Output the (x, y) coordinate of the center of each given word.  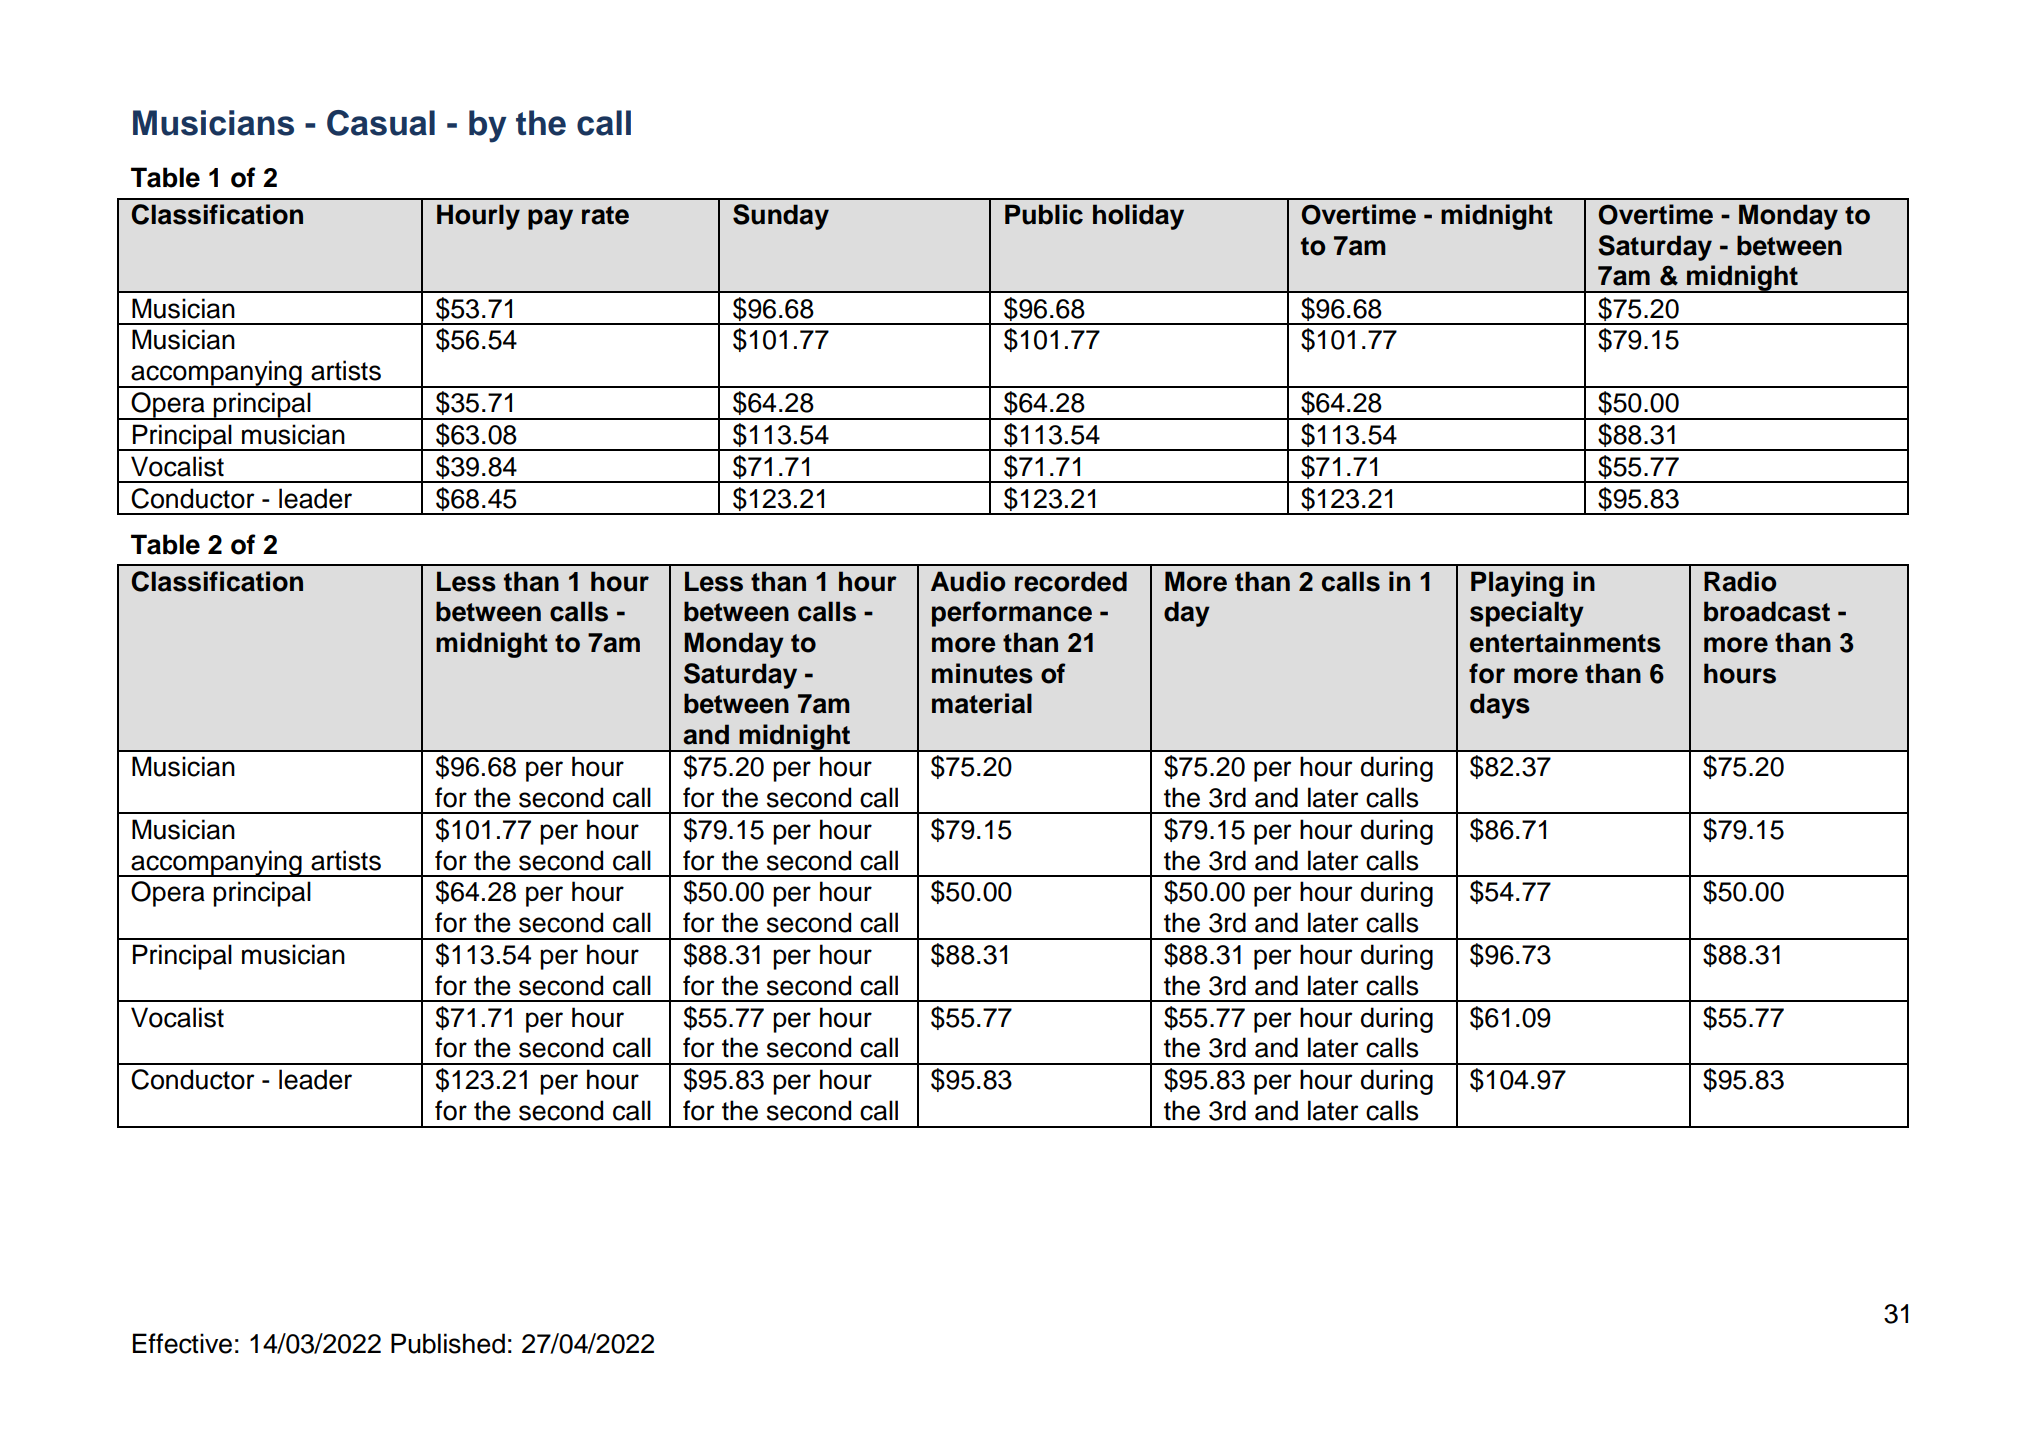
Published (448, 1343)
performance (1012, 614)
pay (550, 219)
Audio (968, 581)
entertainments (1565, 642)
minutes (982, 673)
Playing (1517, 584)
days (1500, 706)
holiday (1138, 217)
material (982, 703)
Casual (381, 123)
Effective (182, 1343)
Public (1044, 214)
